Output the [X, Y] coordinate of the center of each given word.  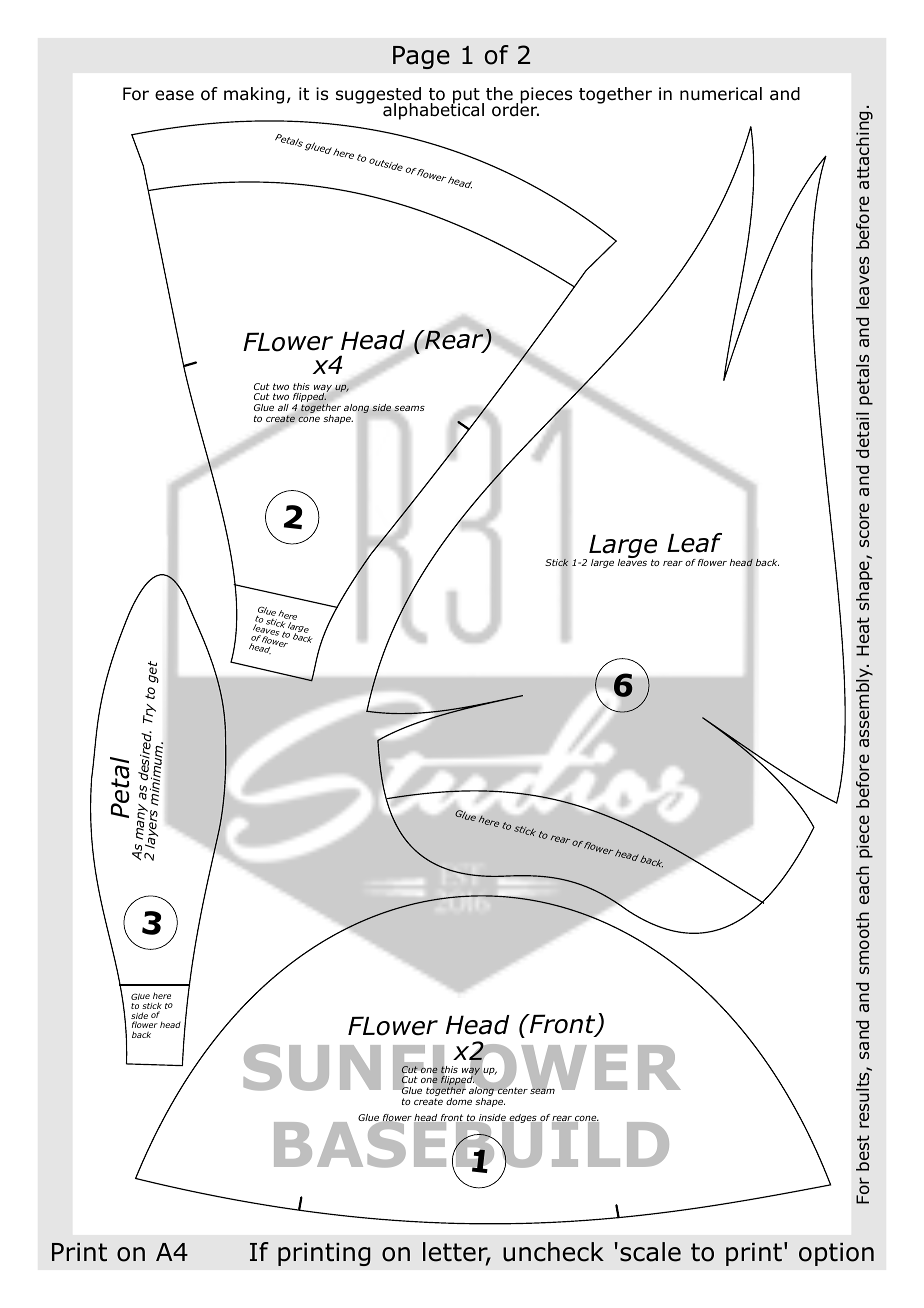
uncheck [553, 1252]
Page [421, 57]
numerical [721, 94]
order [515, 109]
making [254, 95]
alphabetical [433, 110]
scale [650, 1252]
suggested [378, 96]
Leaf [694, 543]
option [836, 1254]
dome [459, 1101]
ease [174, 95]
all [283, 407]
